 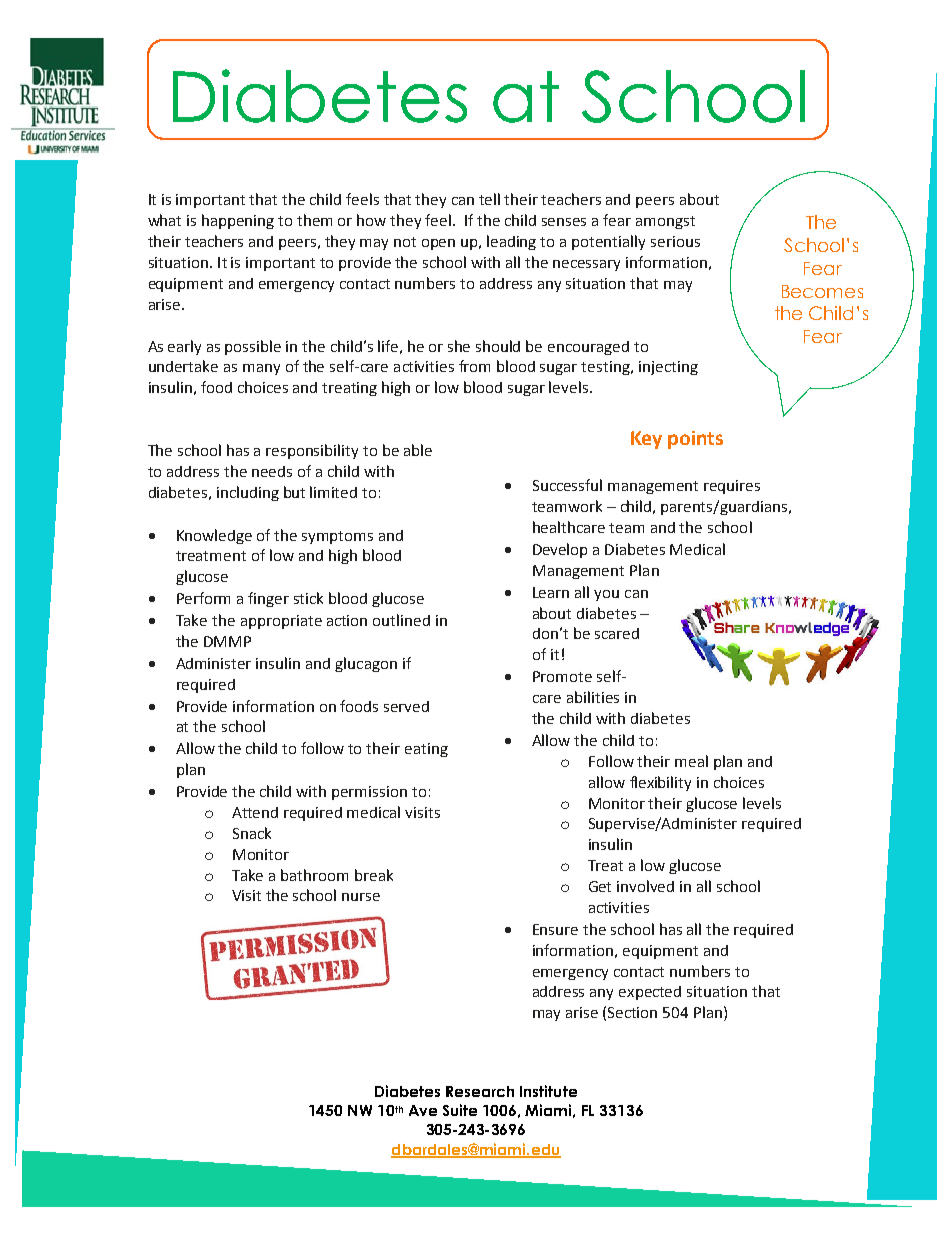 What do you see at coordinates (555, 929) in the screenshot?
I see `Ensure` at bounding box center [555, 929].
